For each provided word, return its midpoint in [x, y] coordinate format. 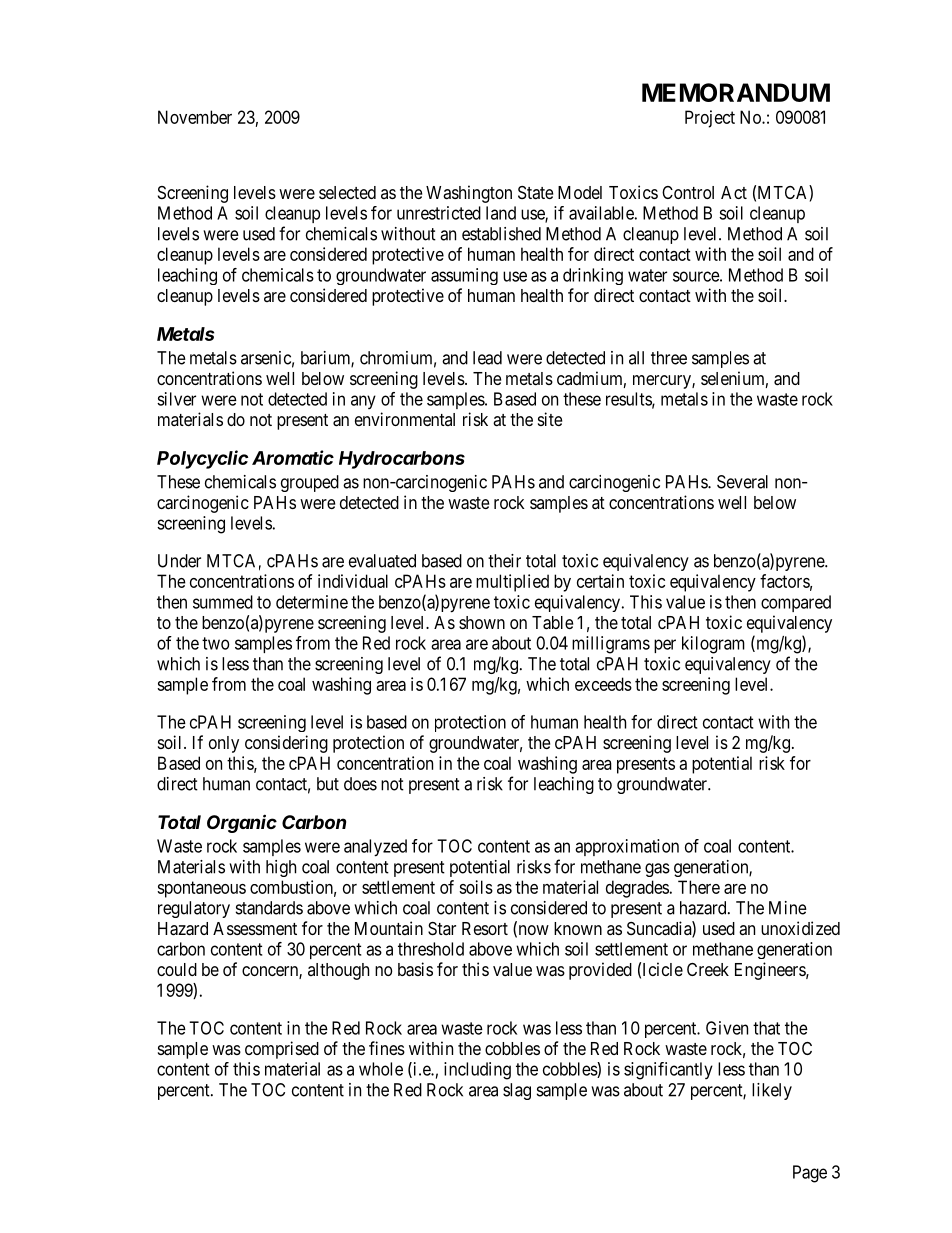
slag [517, 1091]
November [195, 117]
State [535, 192]
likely [772, 1091]
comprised [282, 1050]
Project [710, 119]
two [216, 643]
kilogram [713, 645]
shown [482, 622]
